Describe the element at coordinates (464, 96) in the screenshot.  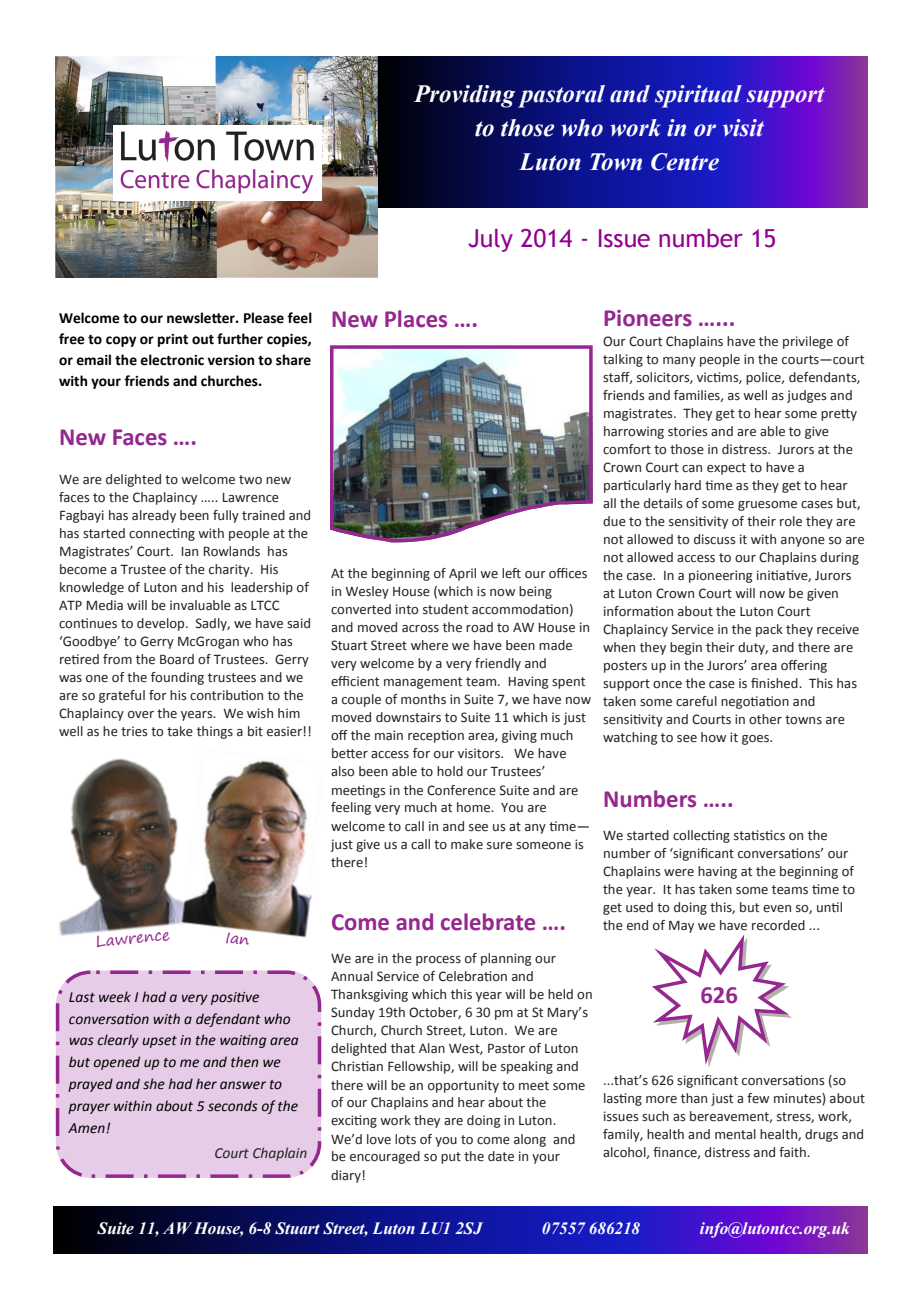
I see `Providing` at that location.
